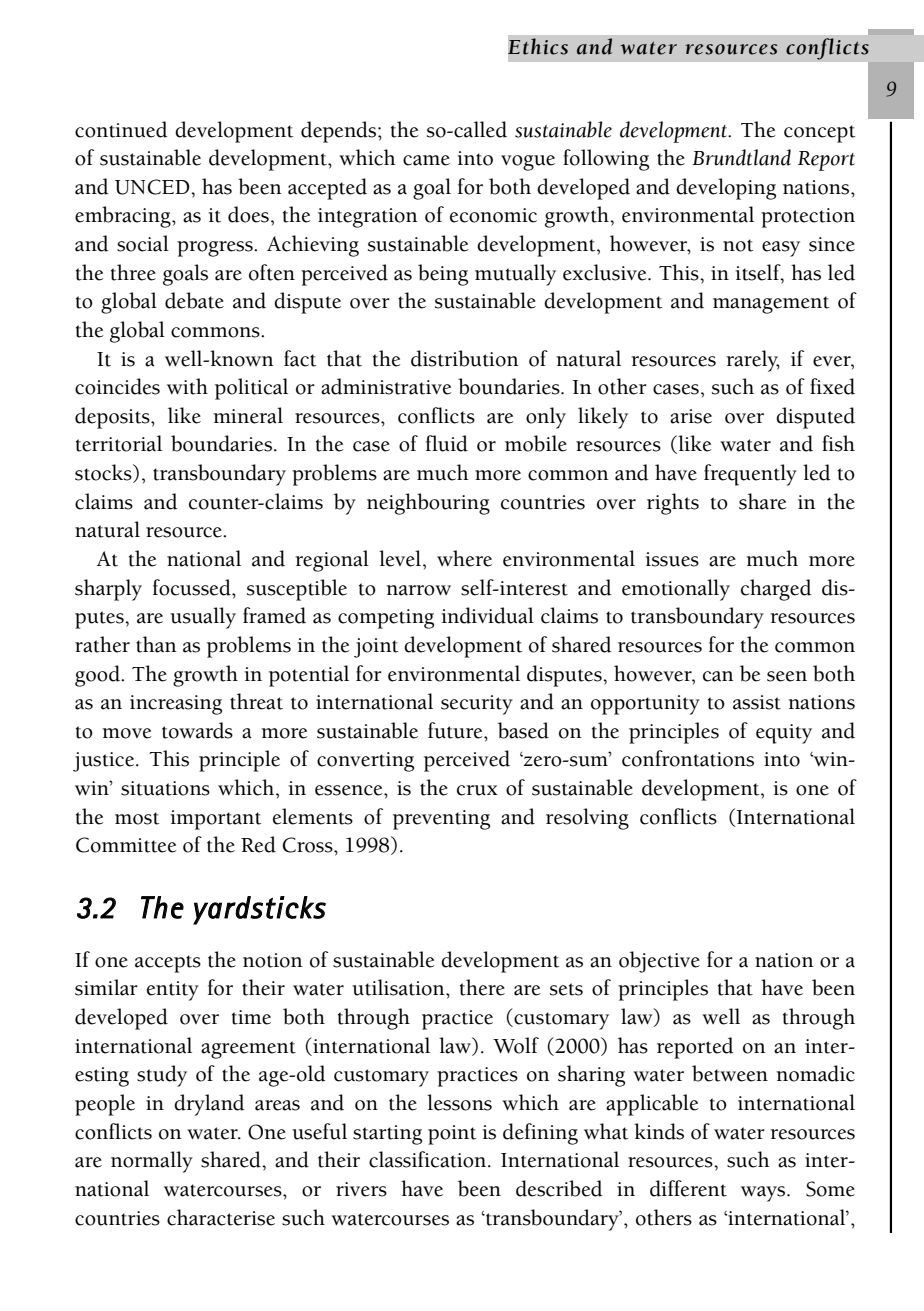 This page has height=1311, width=924. What do you see at coordinates (726, 189) in the page?
I see `developing` at bounding box center [726, 189].
